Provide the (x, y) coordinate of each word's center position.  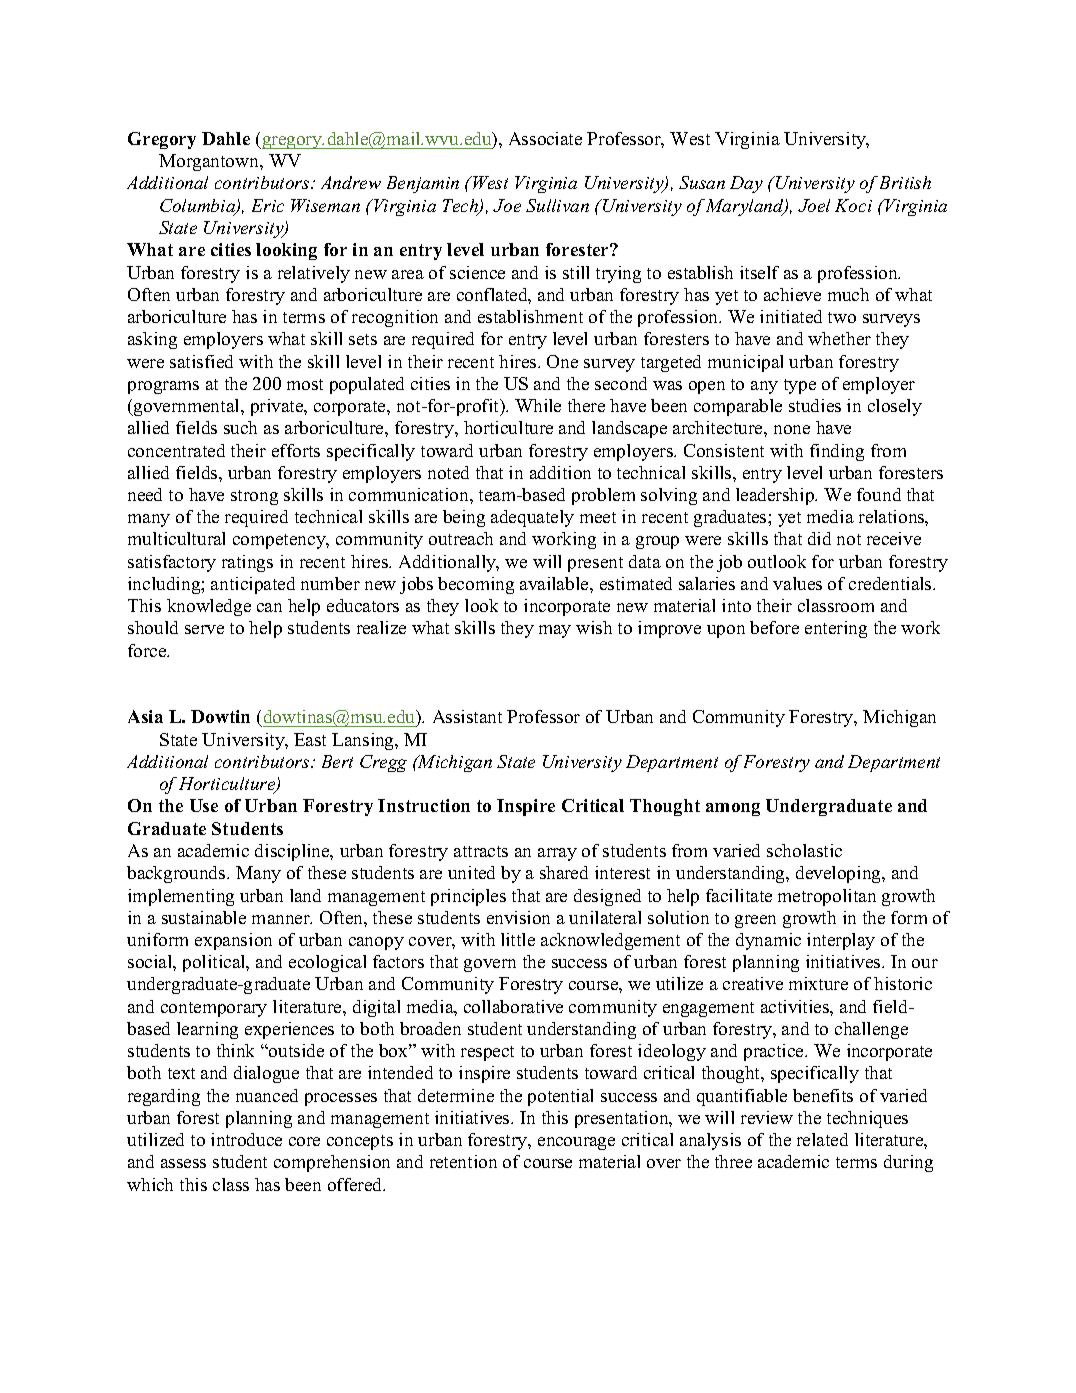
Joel (814, 205)
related (822, 1139)
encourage (576, 1143)
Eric (268, 205)
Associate (545, 138)
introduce (246, 1139)
